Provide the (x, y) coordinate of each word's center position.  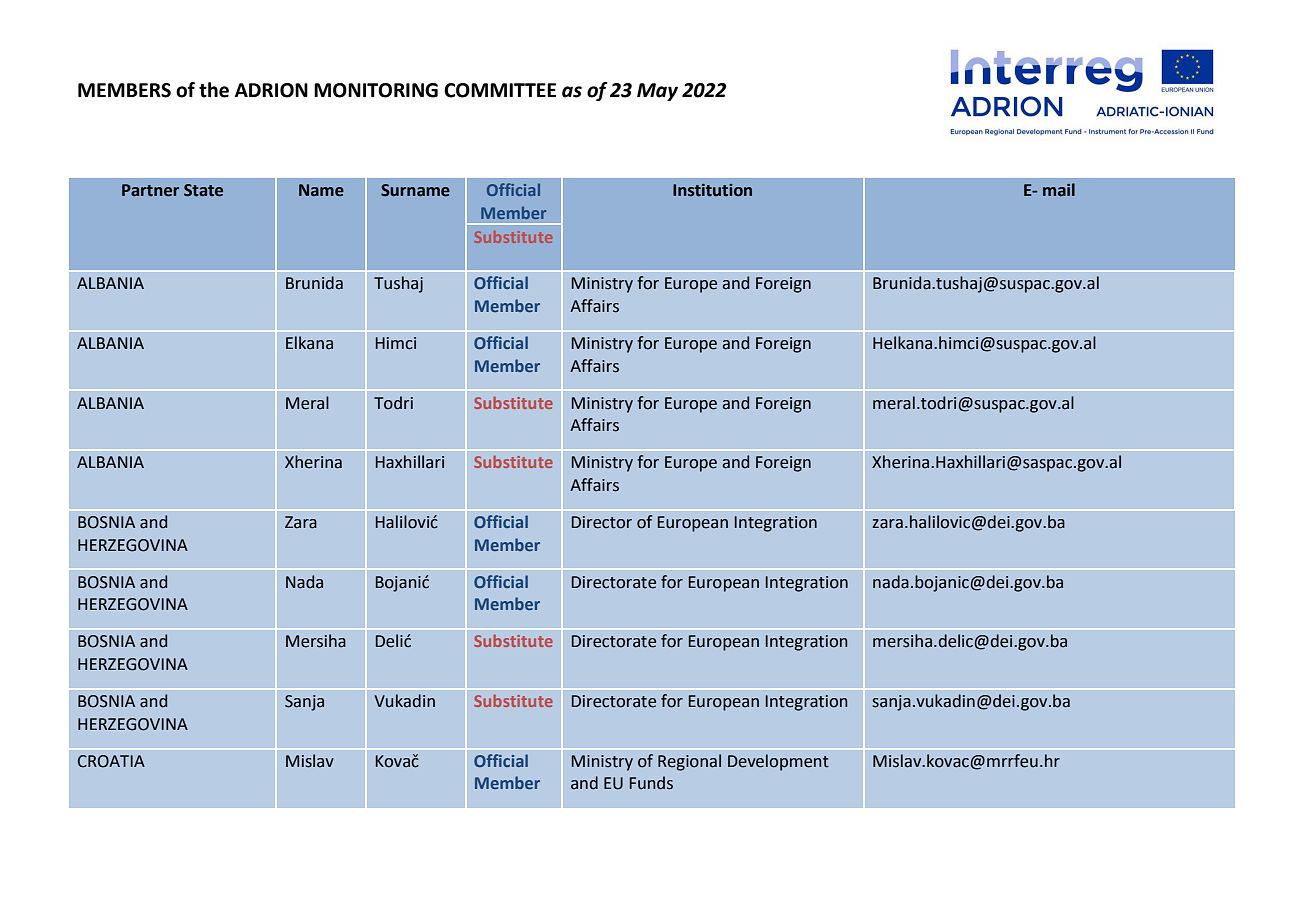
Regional (689, 762)
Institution (712, 190)
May (657, 92)
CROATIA (111, 761)
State (203, 190)
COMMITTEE (500, 90)
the (214, 90)
